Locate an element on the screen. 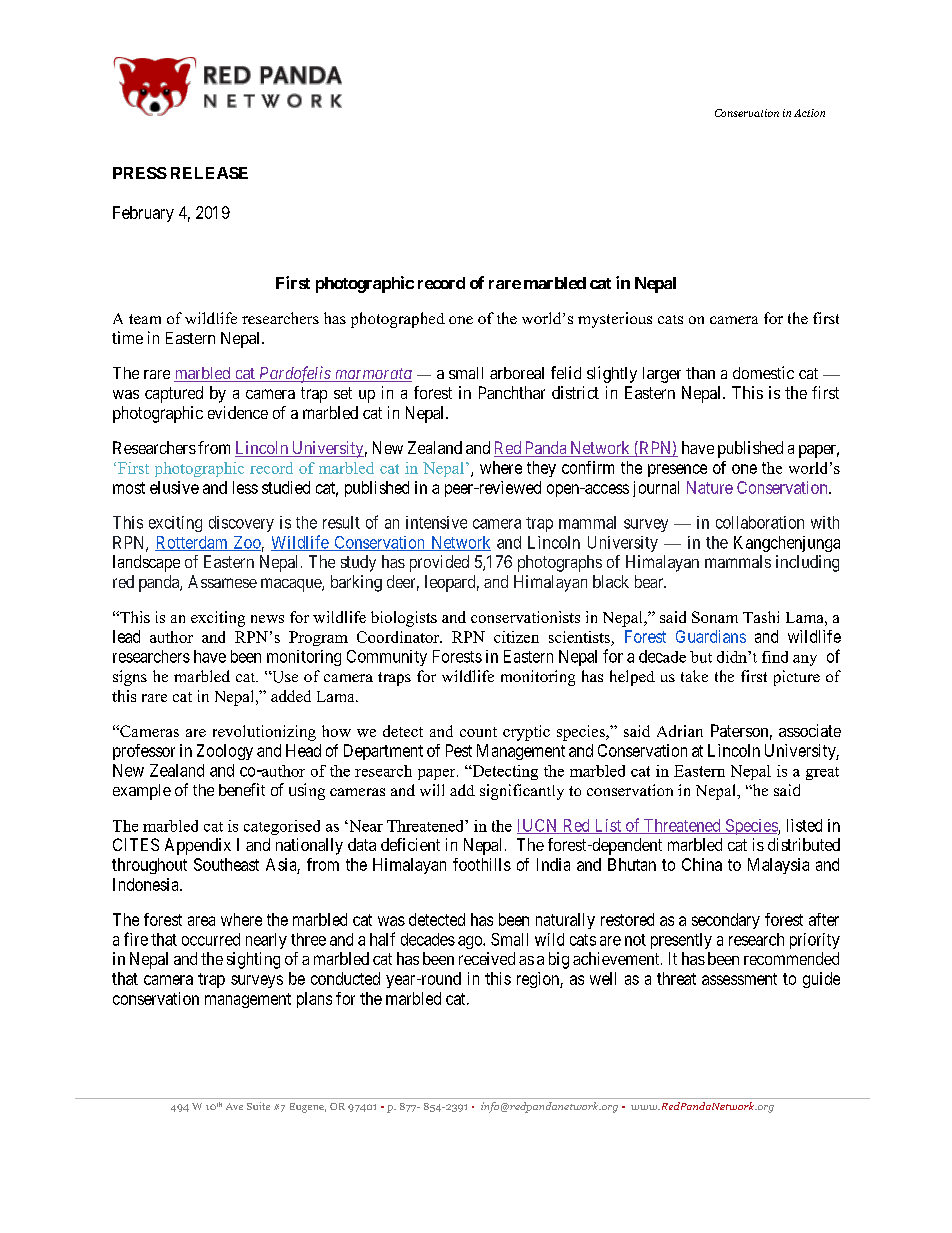 The width and height of the screenshot is (952, 1233). Tashi is located at coordinates (761, 617).
